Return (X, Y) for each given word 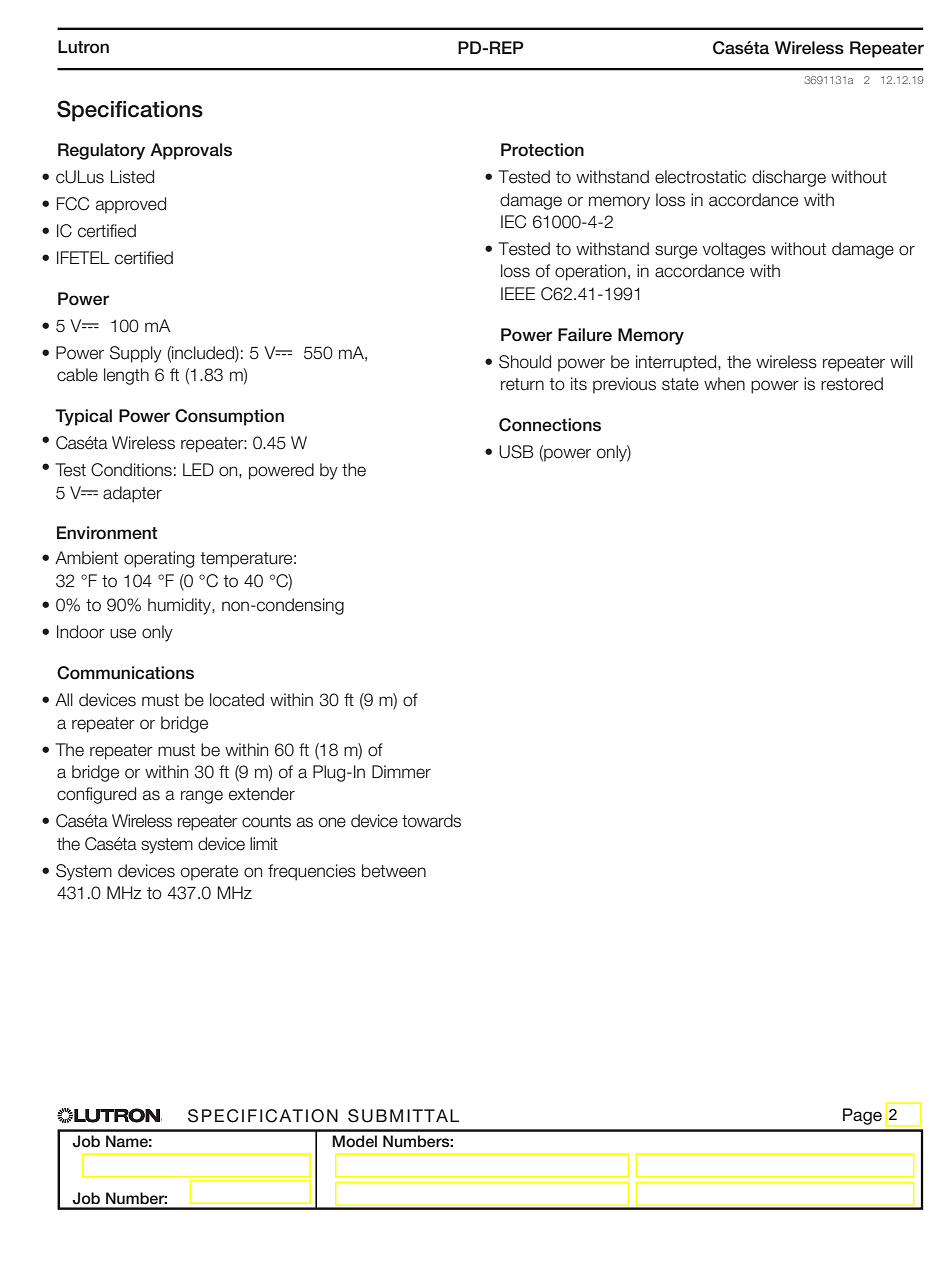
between (394, 871)
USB (516, 452)
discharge (789, 178)
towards (431, 821)
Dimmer (401, 772)
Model (354, 1141)
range (202, 797)
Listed (132, 177)
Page (862, 1116)
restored (852, 384)
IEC (513, 222)
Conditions (131, 470)
